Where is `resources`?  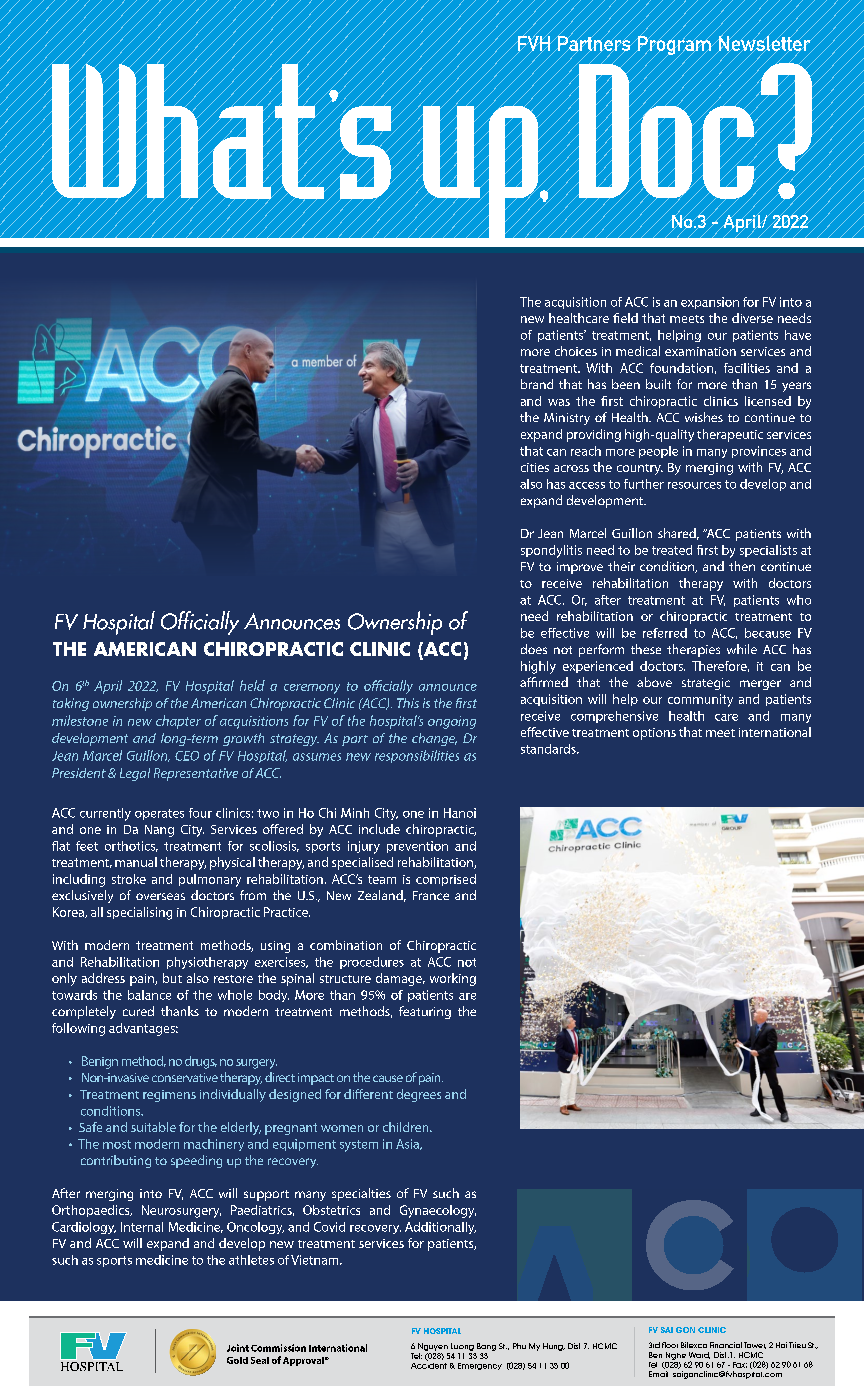 resources is located at coordinates (694, 485).
